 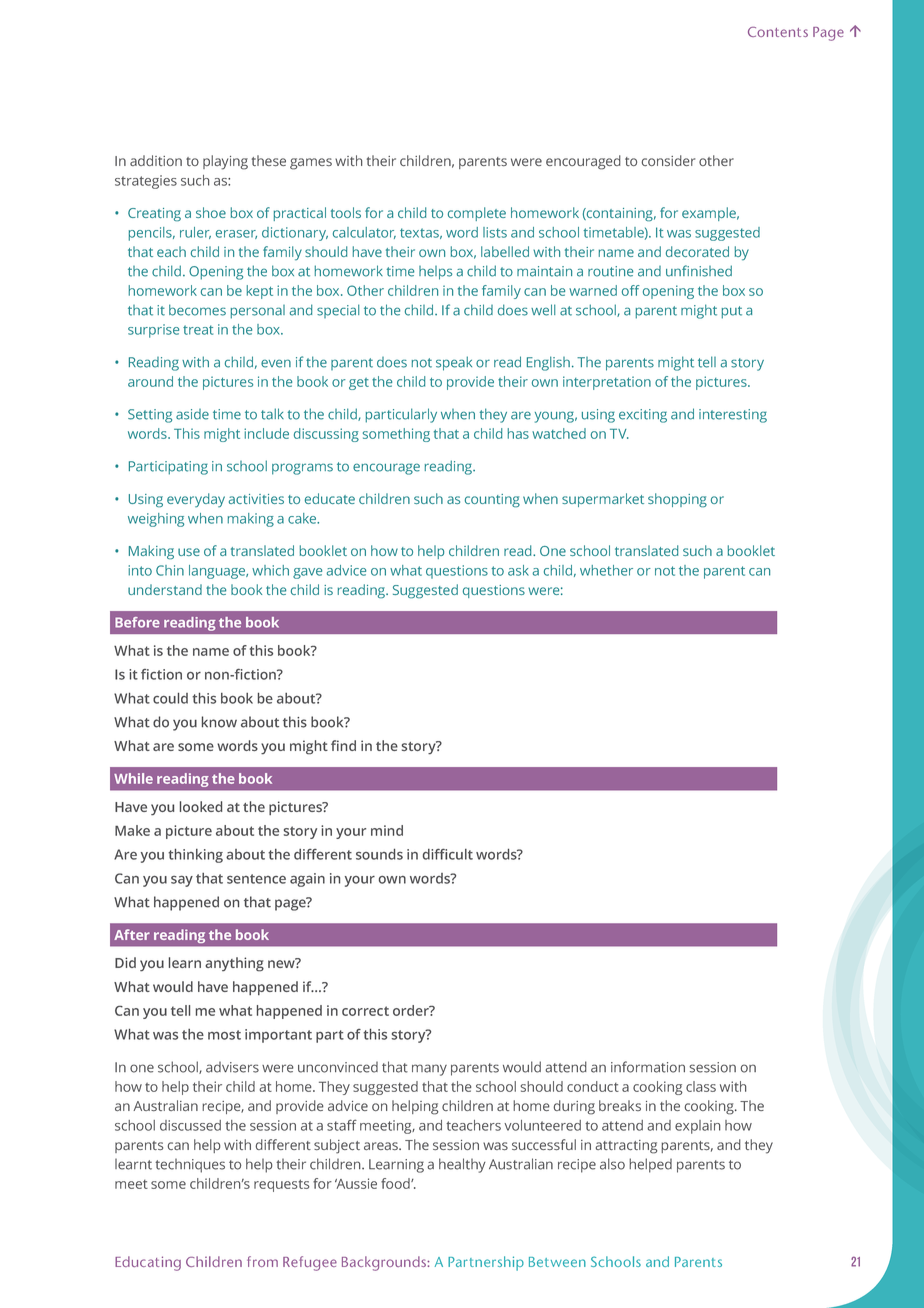 I want to click on healthy, so click(x=462, y=1165).
